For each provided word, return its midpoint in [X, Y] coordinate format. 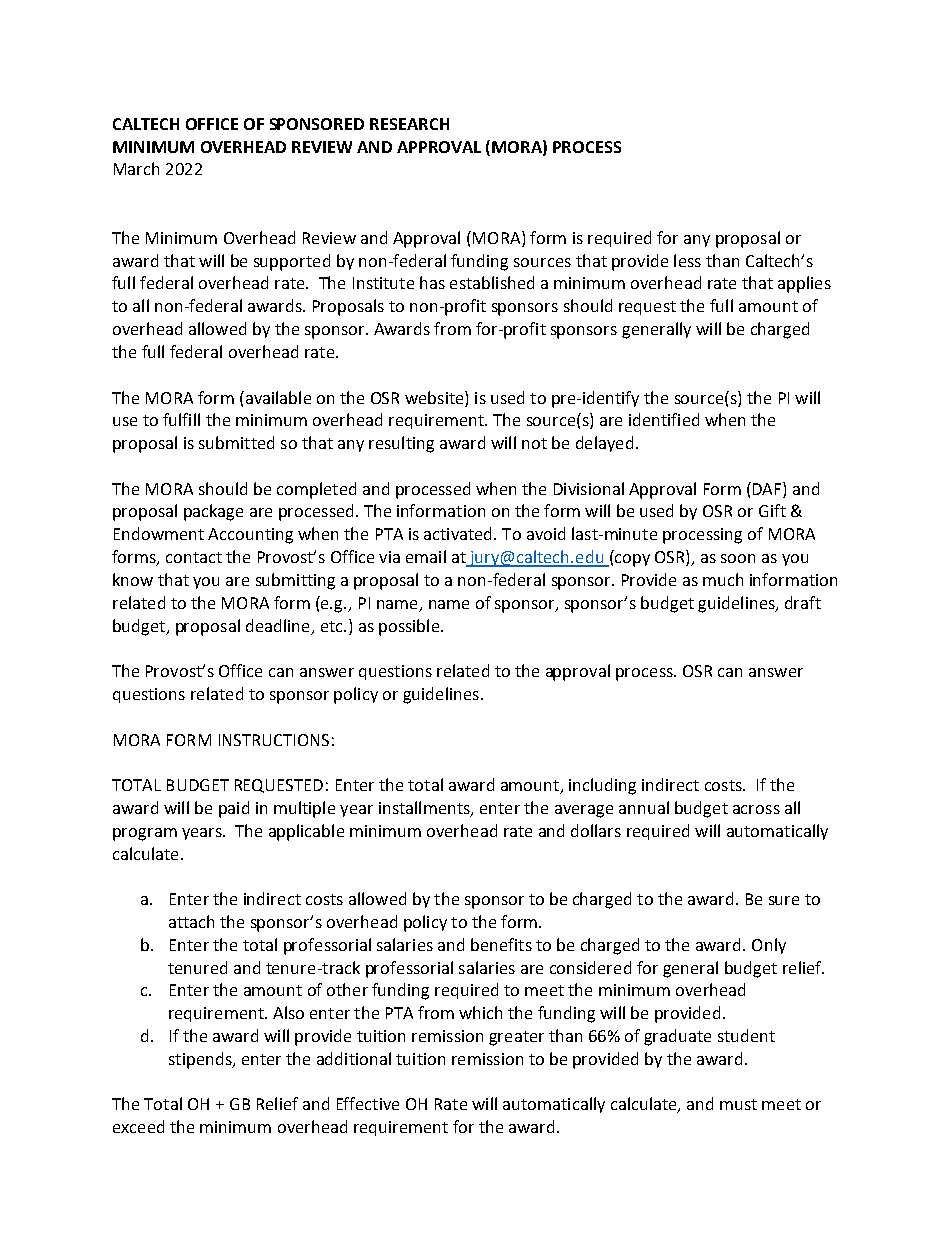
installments [425, 809]
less [687, 260]
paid [234, 809]
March [136, 168]
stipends [201, 1060]
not [534, 443]
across [756, 809]
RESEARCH [409, 124]
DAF [768, 488]
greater [516, 1038]
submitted [236, 442]
